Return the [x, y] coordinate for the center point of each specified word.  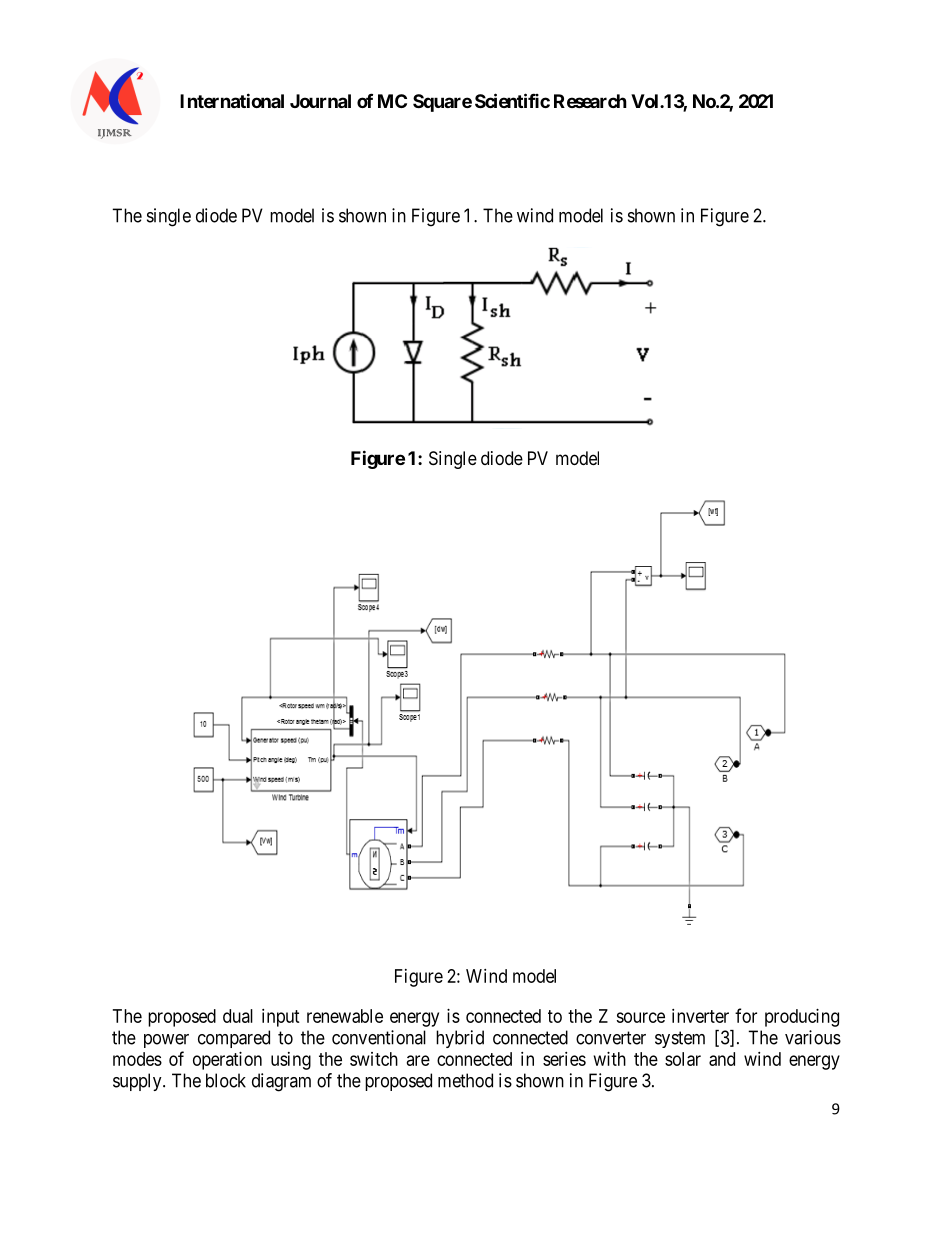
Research [590, 101]
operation [227, 1061]
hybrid [460, 1039]
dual [238, 1016]
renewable [345, 1016]
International [232, 100]
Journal [320, 101]
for [746, 1015]
